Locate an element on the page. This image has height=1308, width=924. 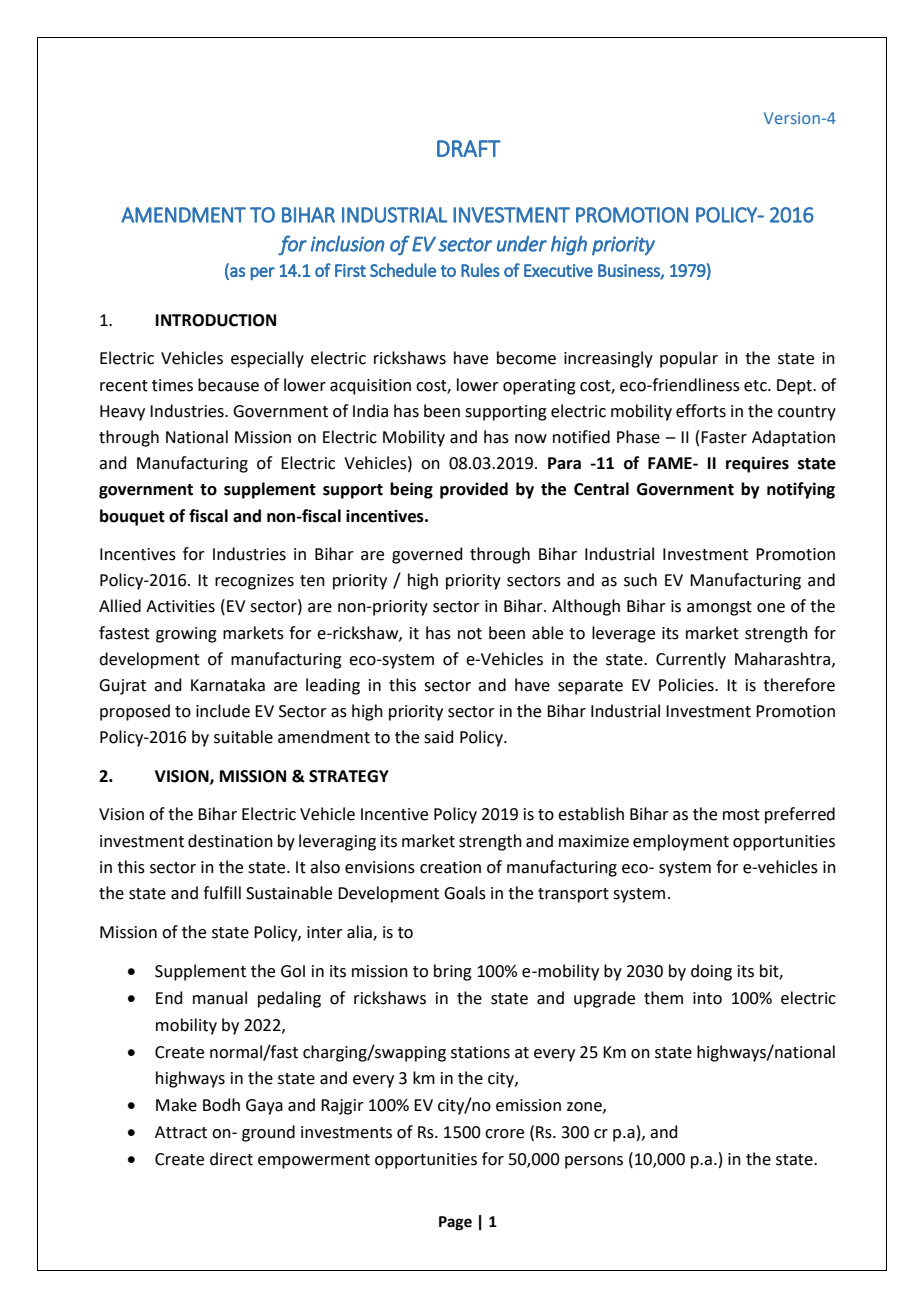
governed is located at coordinates (427, 555).
